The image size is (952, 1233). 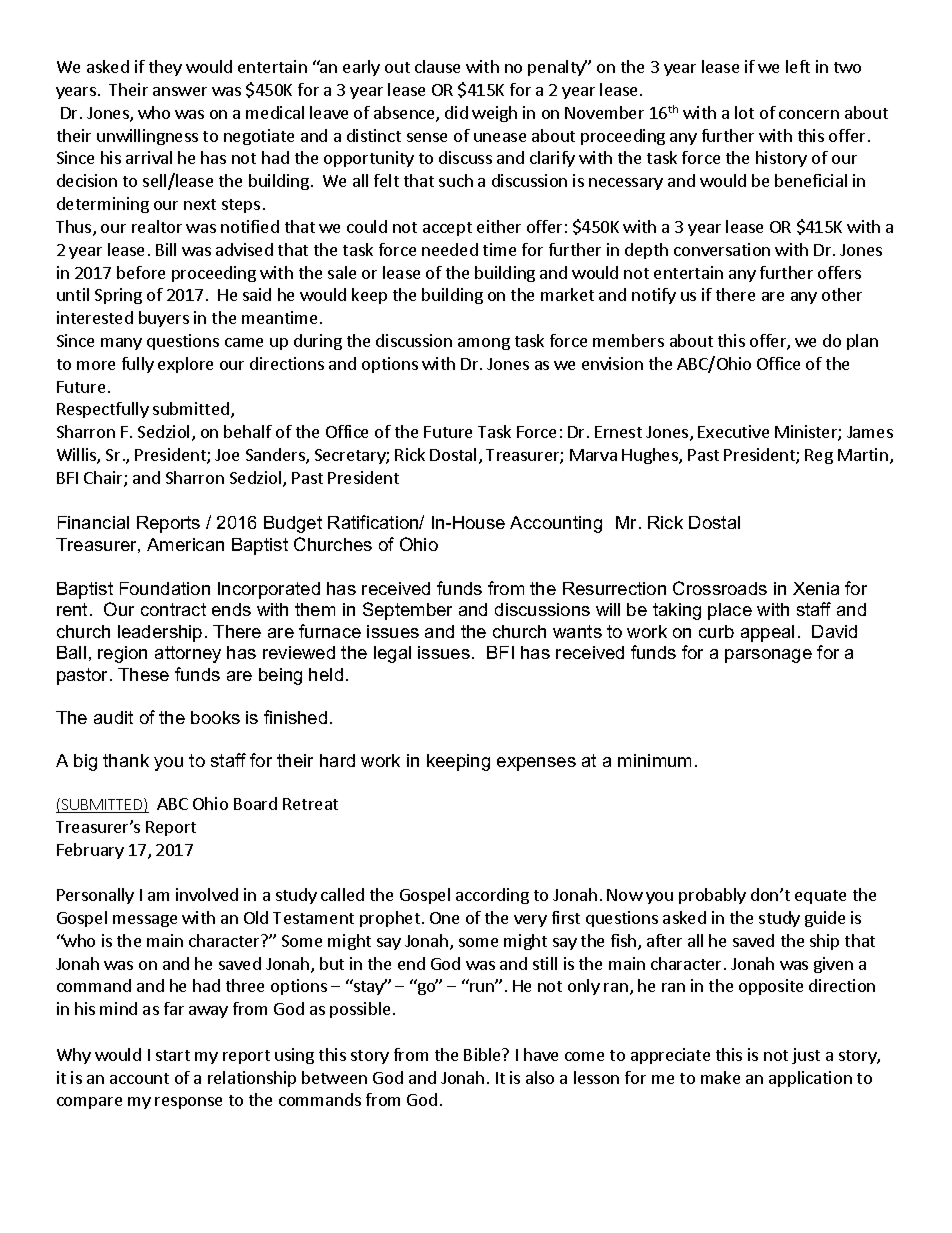 I want to click on Foundation, so click(x=165, y=588).
